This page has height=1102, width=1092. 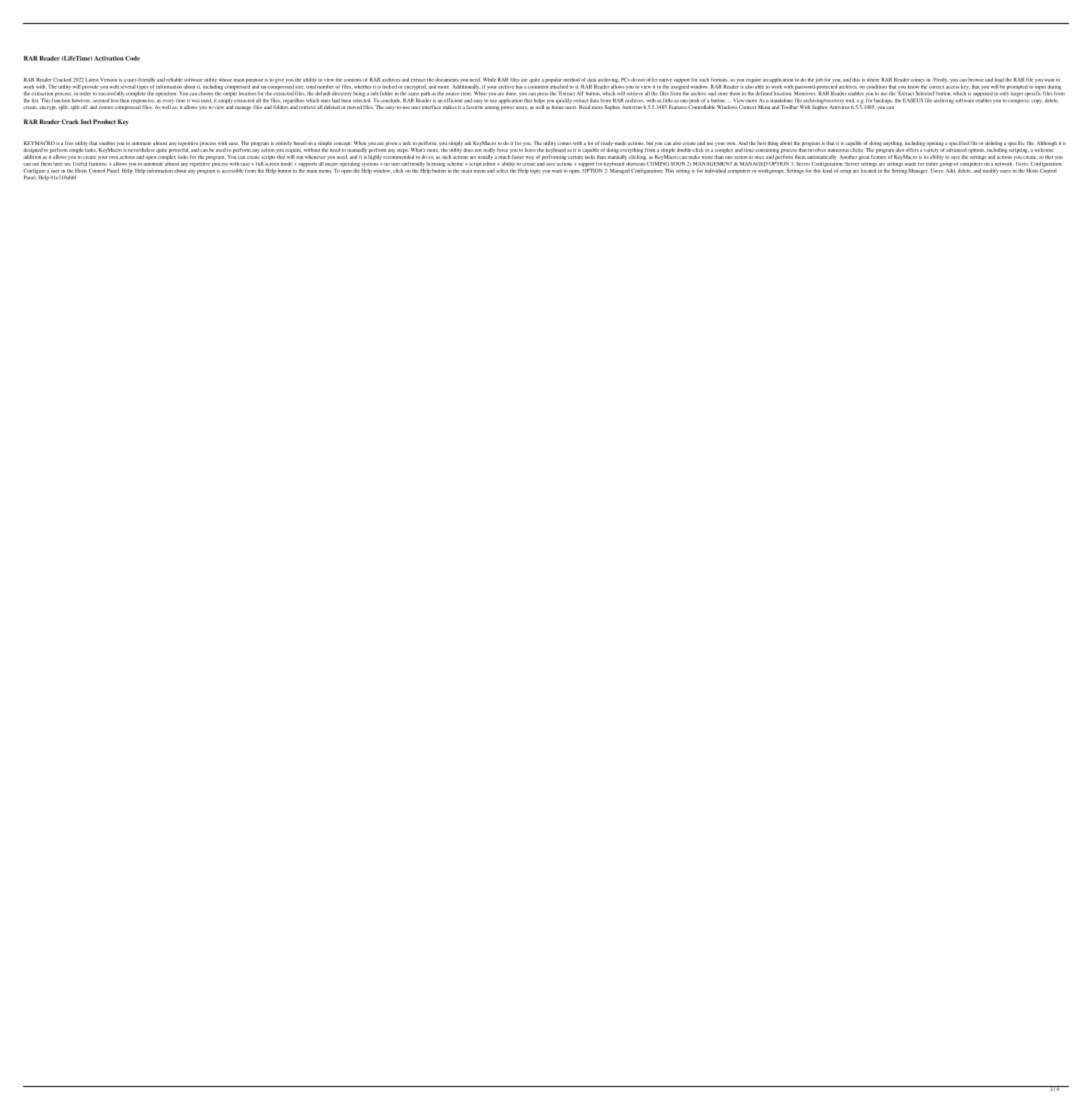 What do you see at coordinates (492, 108) in the page?
I see `among` at bounding box center [492, 108].
